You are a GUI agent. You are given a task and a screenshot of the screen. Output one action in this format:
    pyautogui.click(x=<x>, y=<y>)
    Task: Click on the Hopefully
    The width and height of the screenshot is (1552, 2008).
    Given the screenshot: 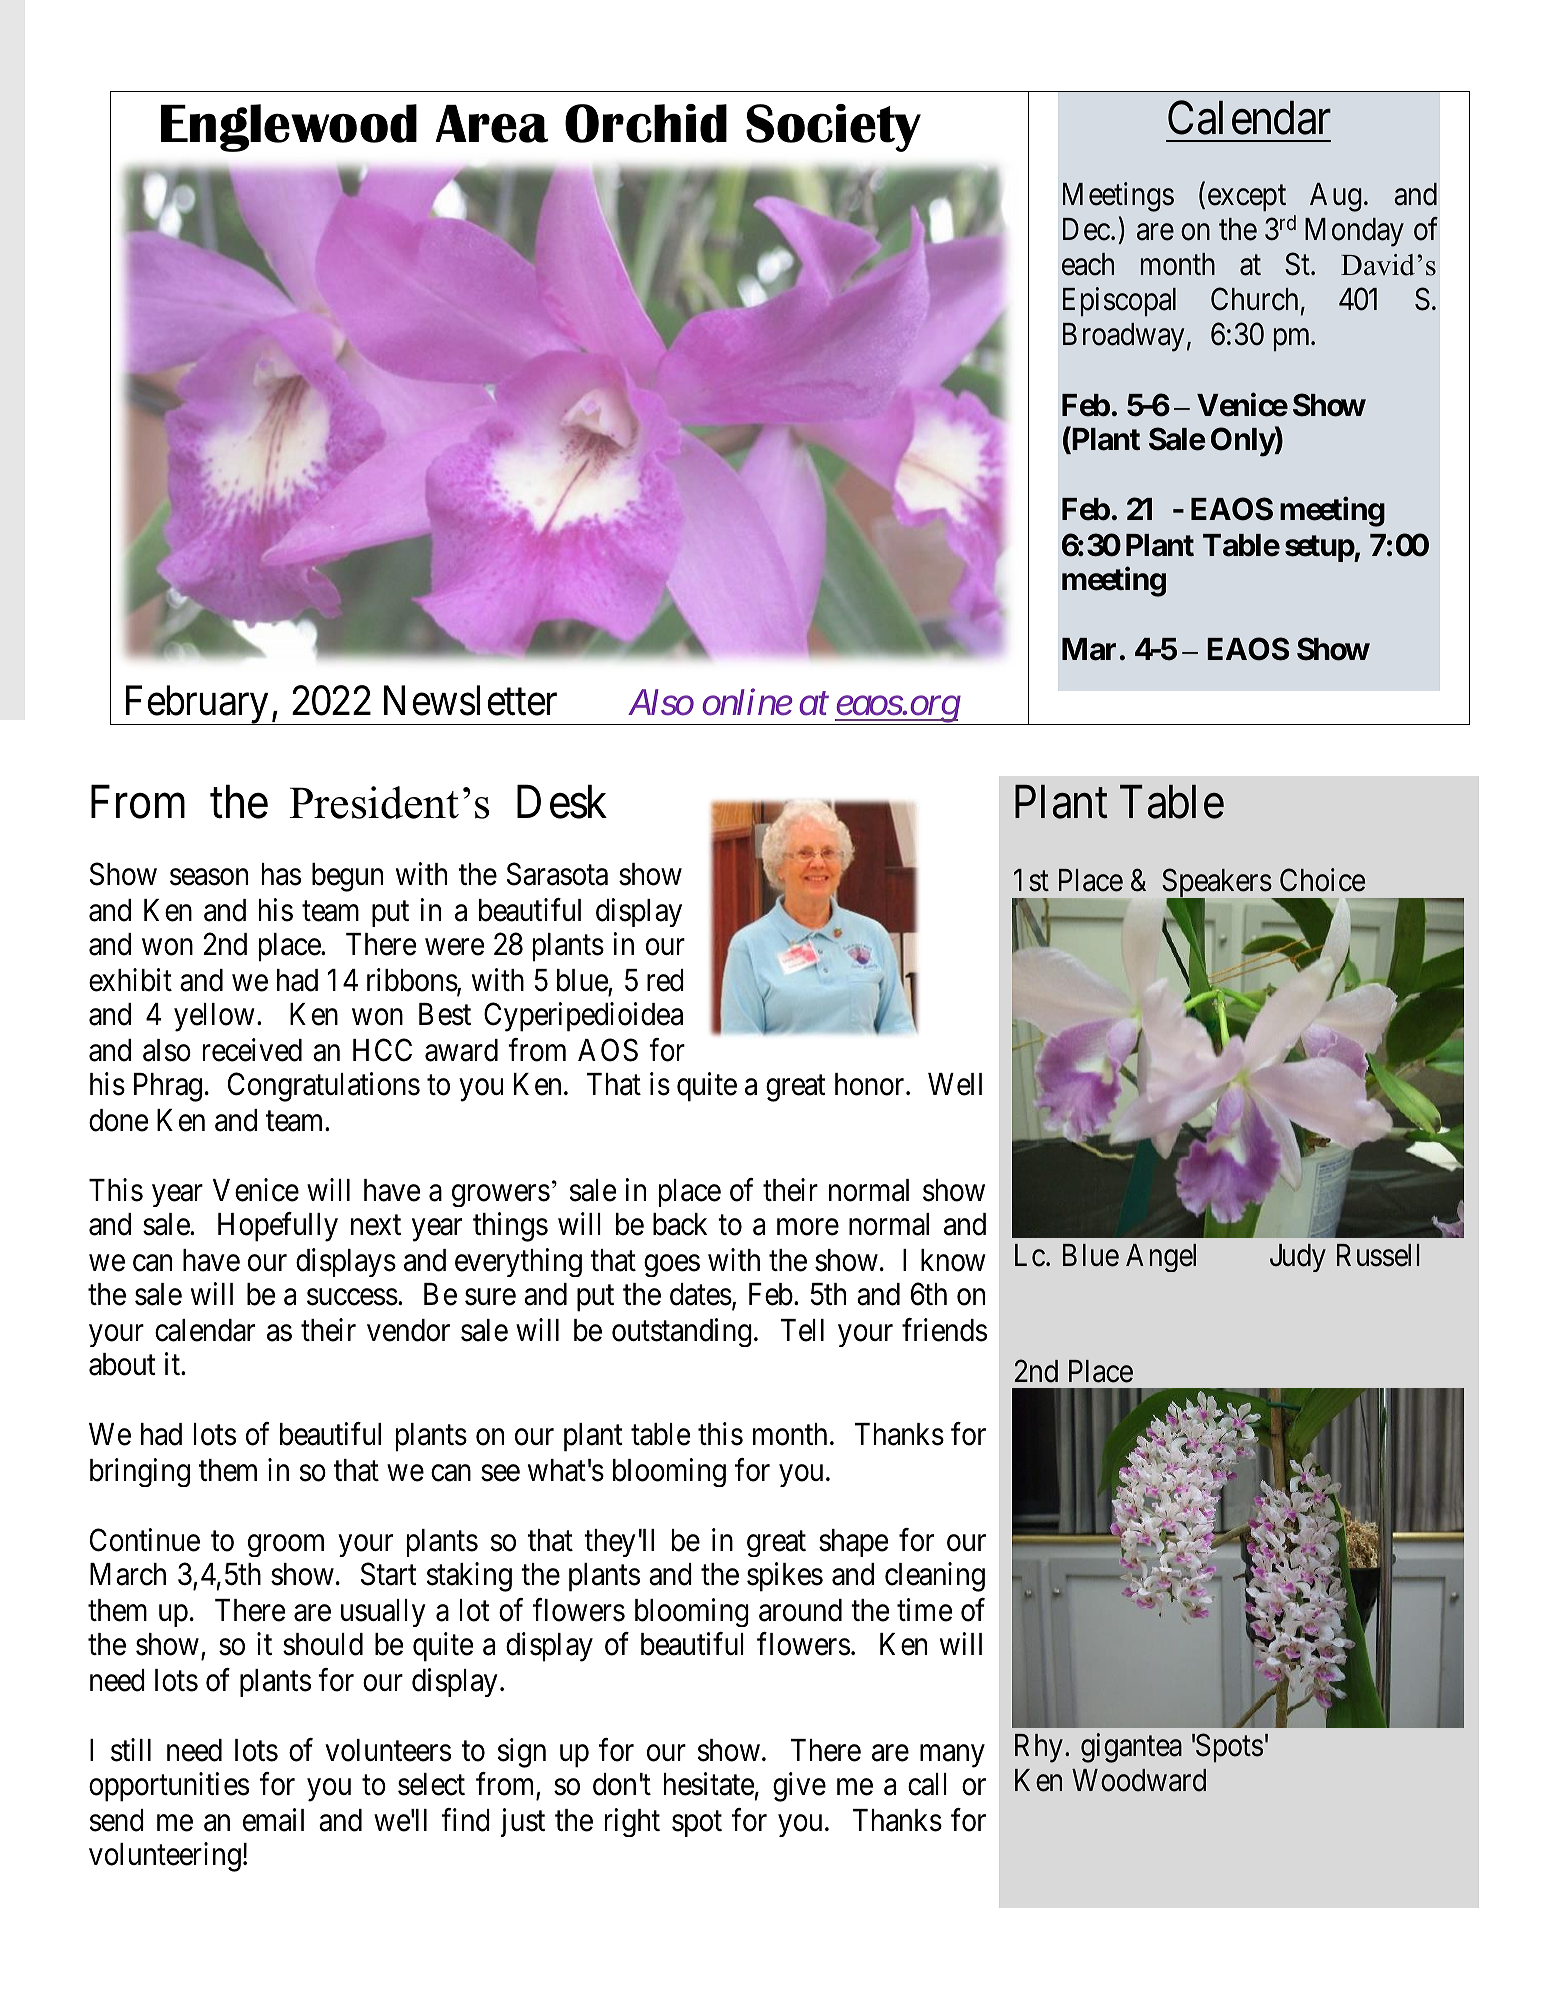 What is the action you would take?
    pyautogui.click(x=278, y=1227)
